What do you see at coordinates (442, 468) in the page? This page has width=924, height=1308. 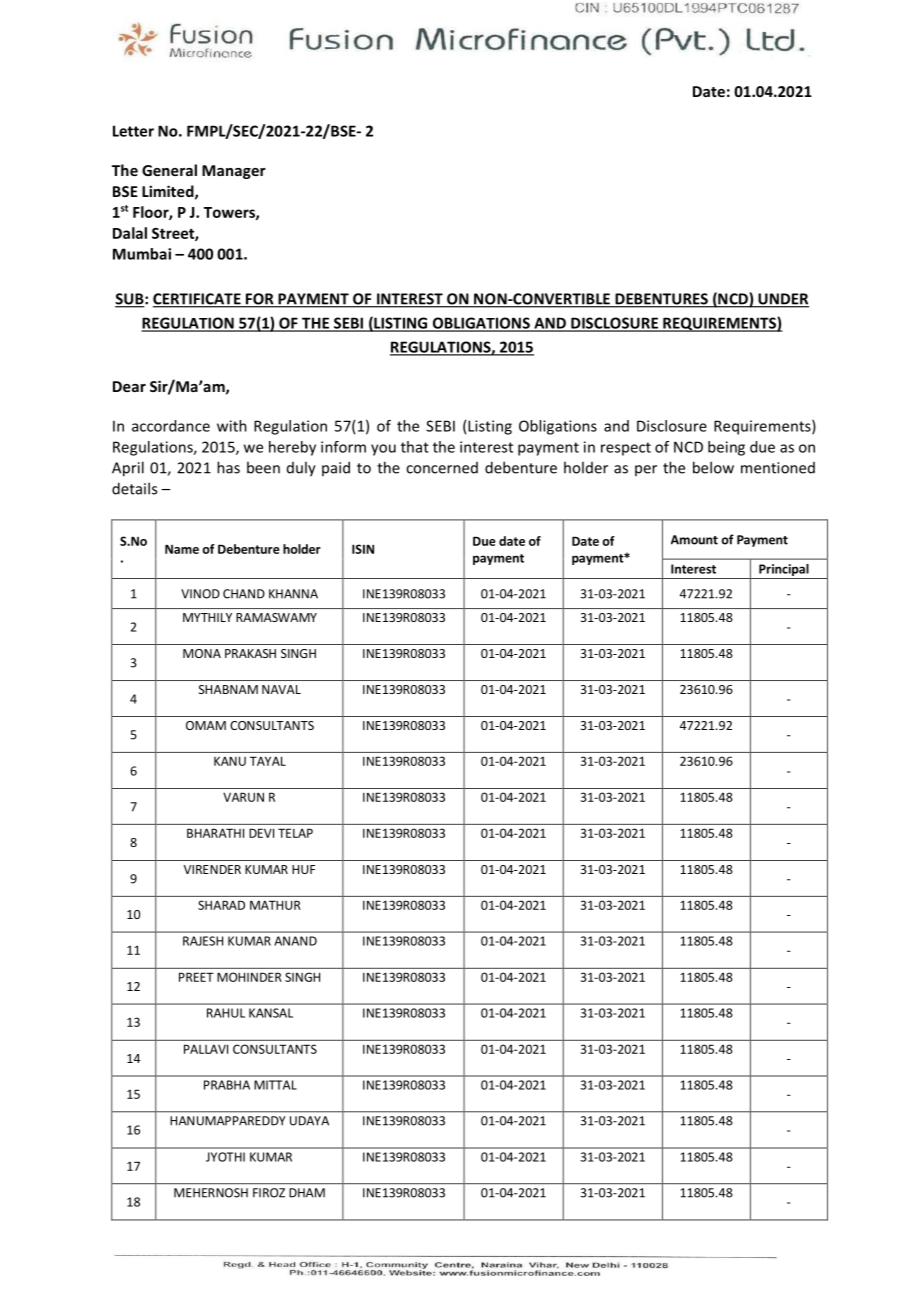 I see `concerned` at bounding box center [442, 468].
